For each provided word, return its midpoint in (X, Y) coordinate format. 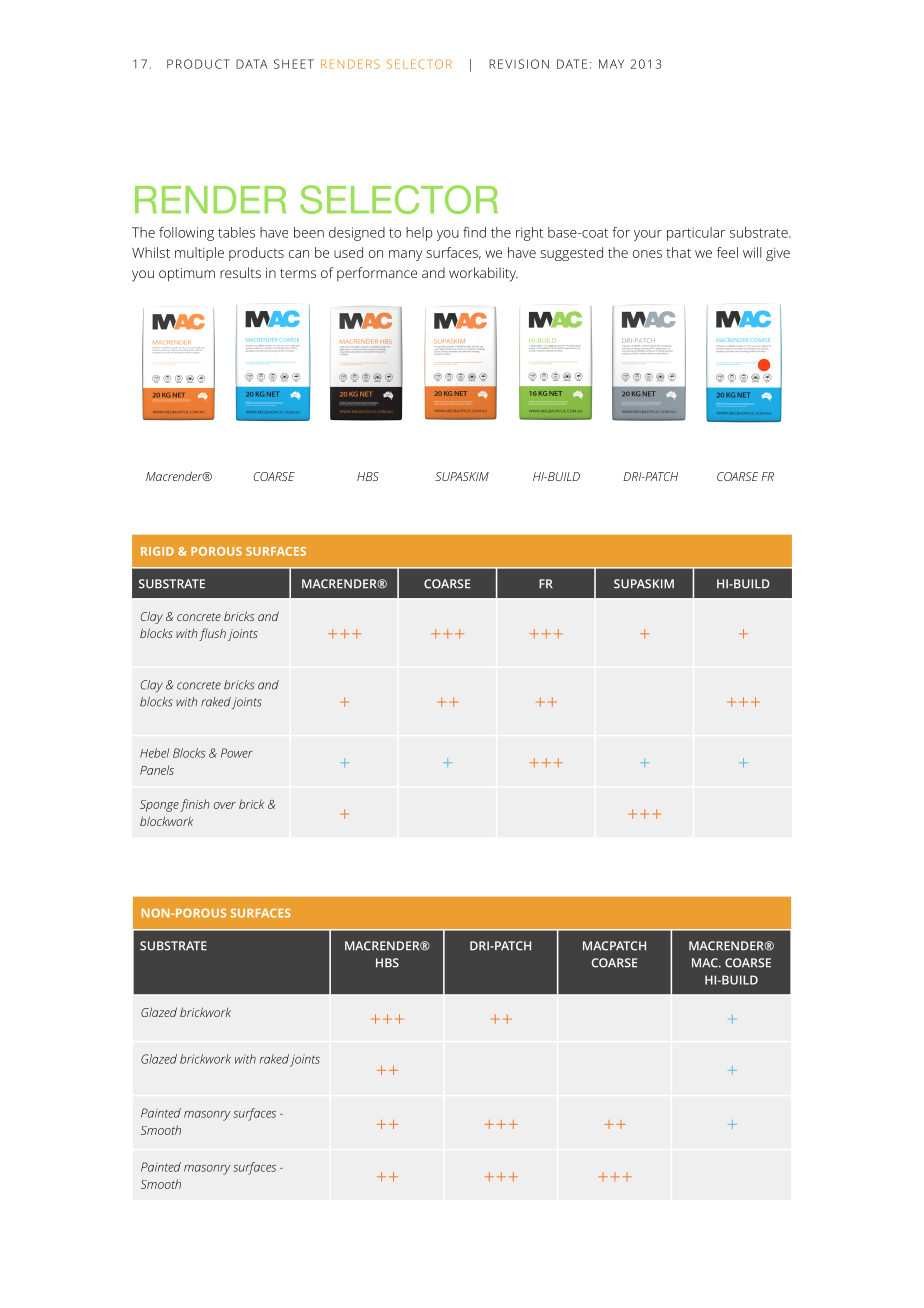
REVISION (519, 64)
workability (483, 274)
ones (647, 254)
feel (727, 252)
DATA (251, 64)
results (240, 272)
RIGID (157, 551)
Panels (157, 770)
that (678, 252)
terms (298, 273)
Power (237, 753)
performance (377, 274)
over (225, 805)
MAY (611, 64)
